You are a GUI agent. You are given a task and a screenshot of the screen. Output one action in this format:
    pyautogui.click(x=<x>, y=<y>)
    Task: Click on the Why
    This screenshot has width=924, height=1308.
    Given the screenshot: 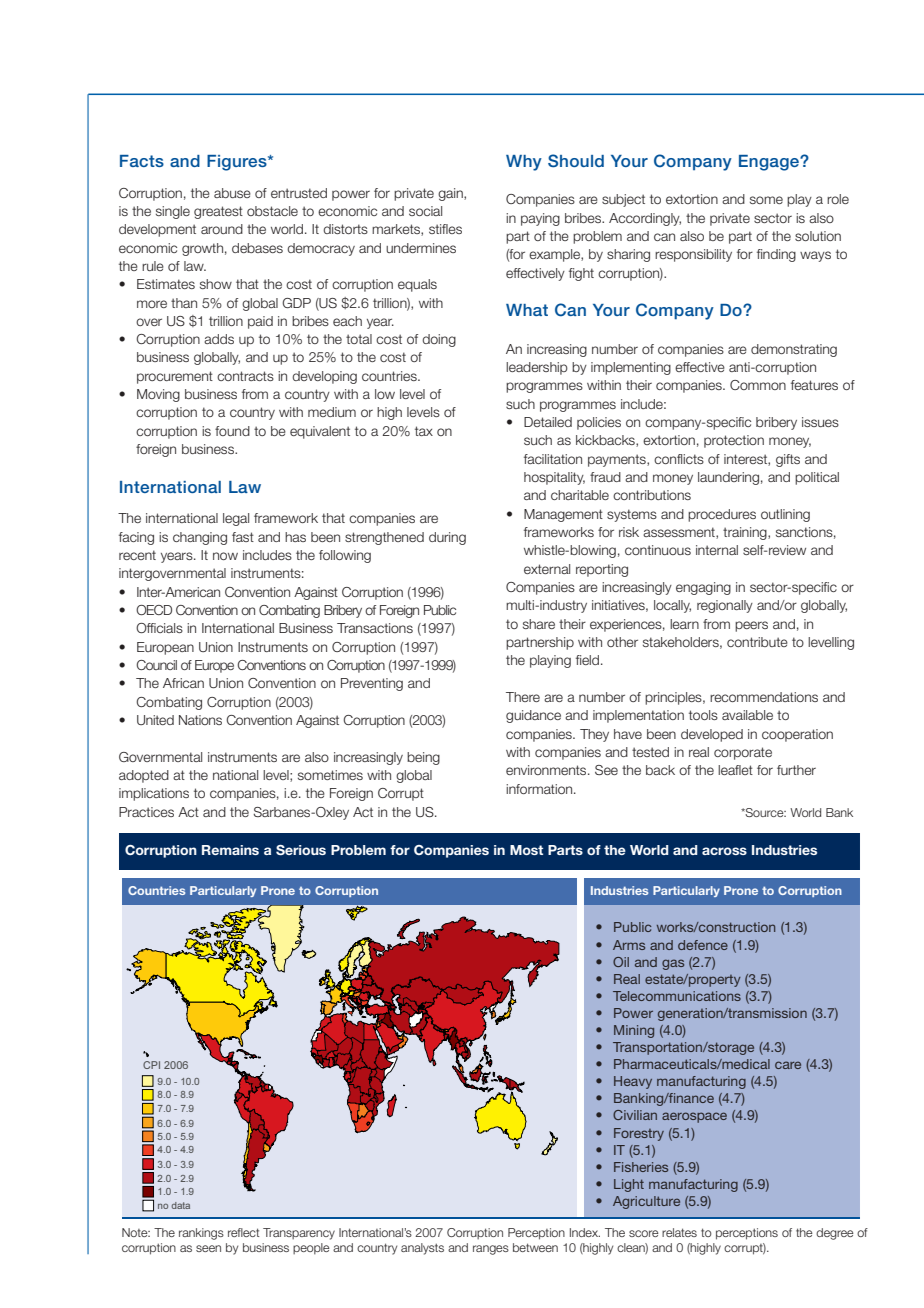 What is the action you would take?
    pyautogui.click(x=524, y=163)
